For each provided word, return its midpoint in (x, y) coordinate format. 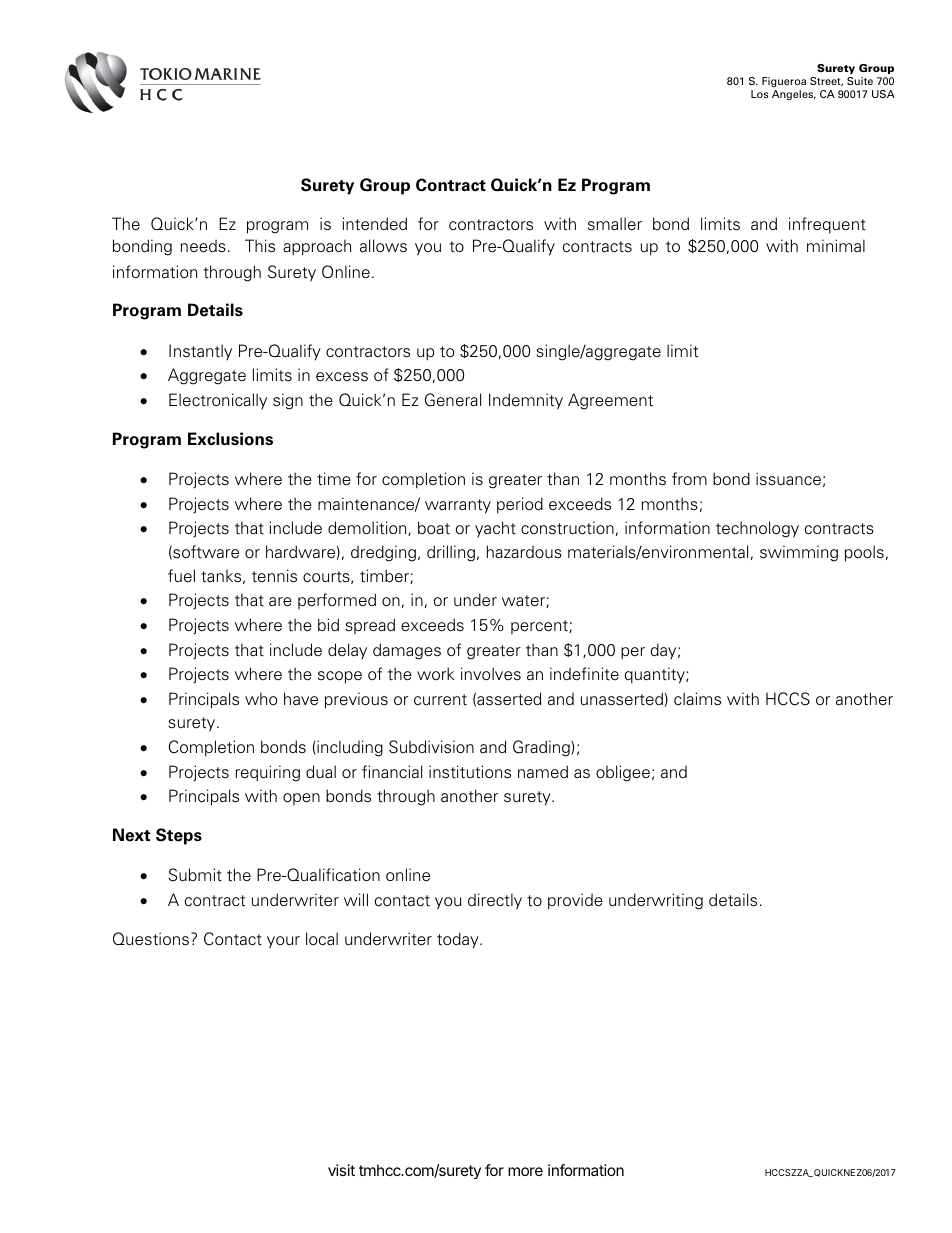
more (525, 1171)
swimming (799, 553)
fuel (181, 576)
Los (759, 94)
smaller (615, 224)
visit (341, 1170)
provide (575, 901)
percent (540, 627)
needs (203, 246)
